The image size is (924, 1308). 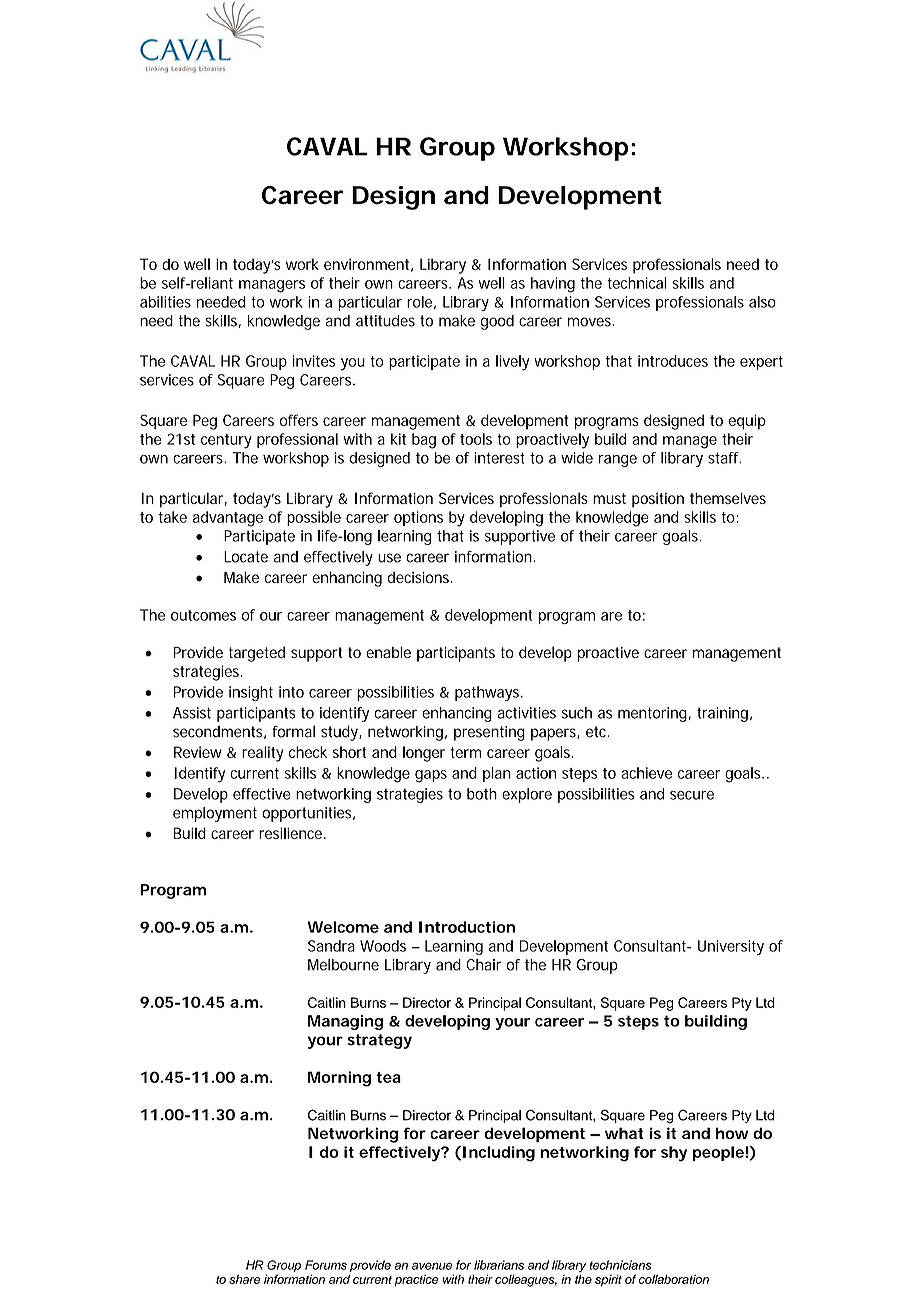 I want to click on introduces, so click(x=673, y=361).
